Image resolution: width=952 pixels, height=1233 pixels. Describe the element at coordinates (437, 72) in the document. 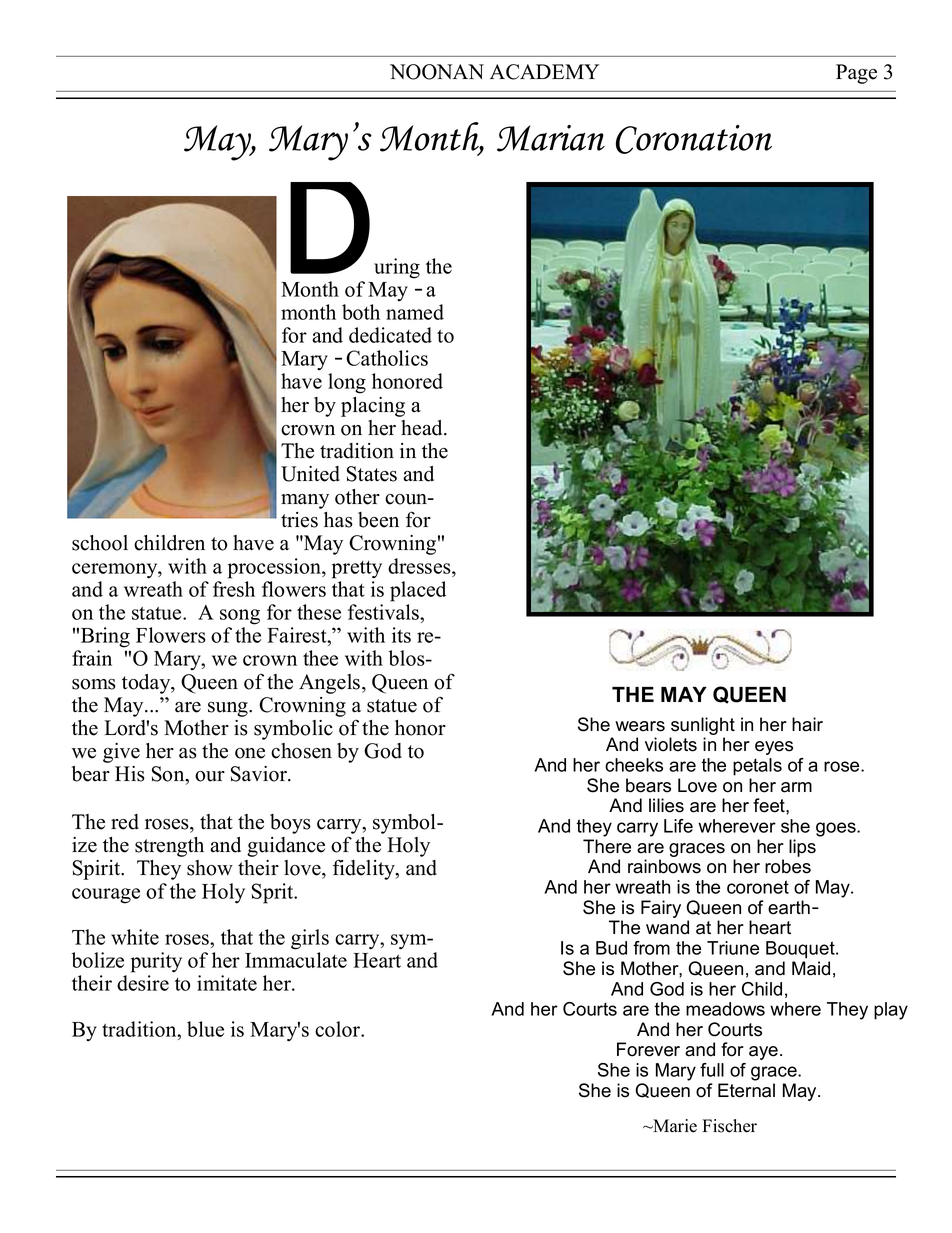

I see `NOONAN` at that location.
